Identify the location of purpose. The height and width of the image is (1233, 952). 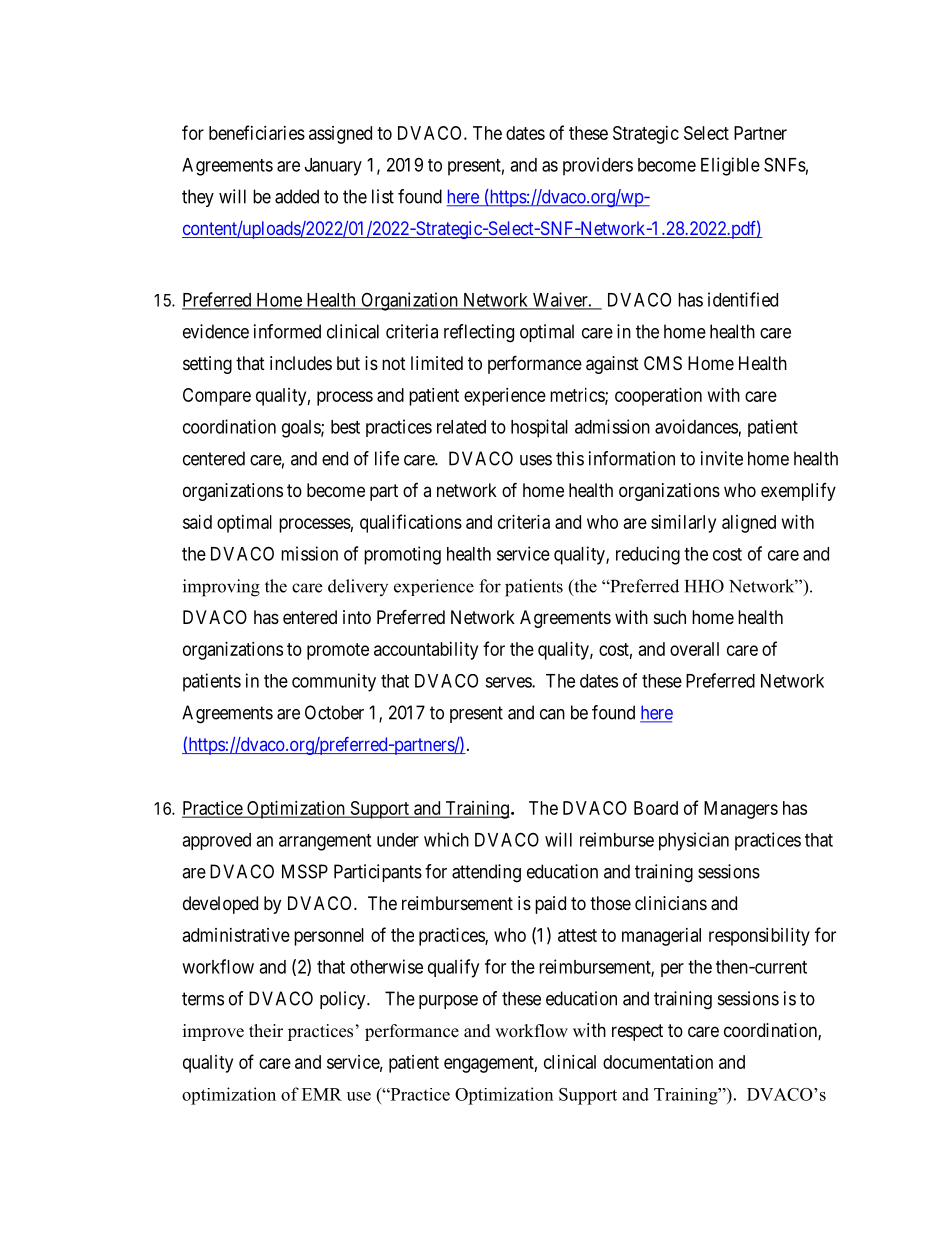
(448, 1002).
